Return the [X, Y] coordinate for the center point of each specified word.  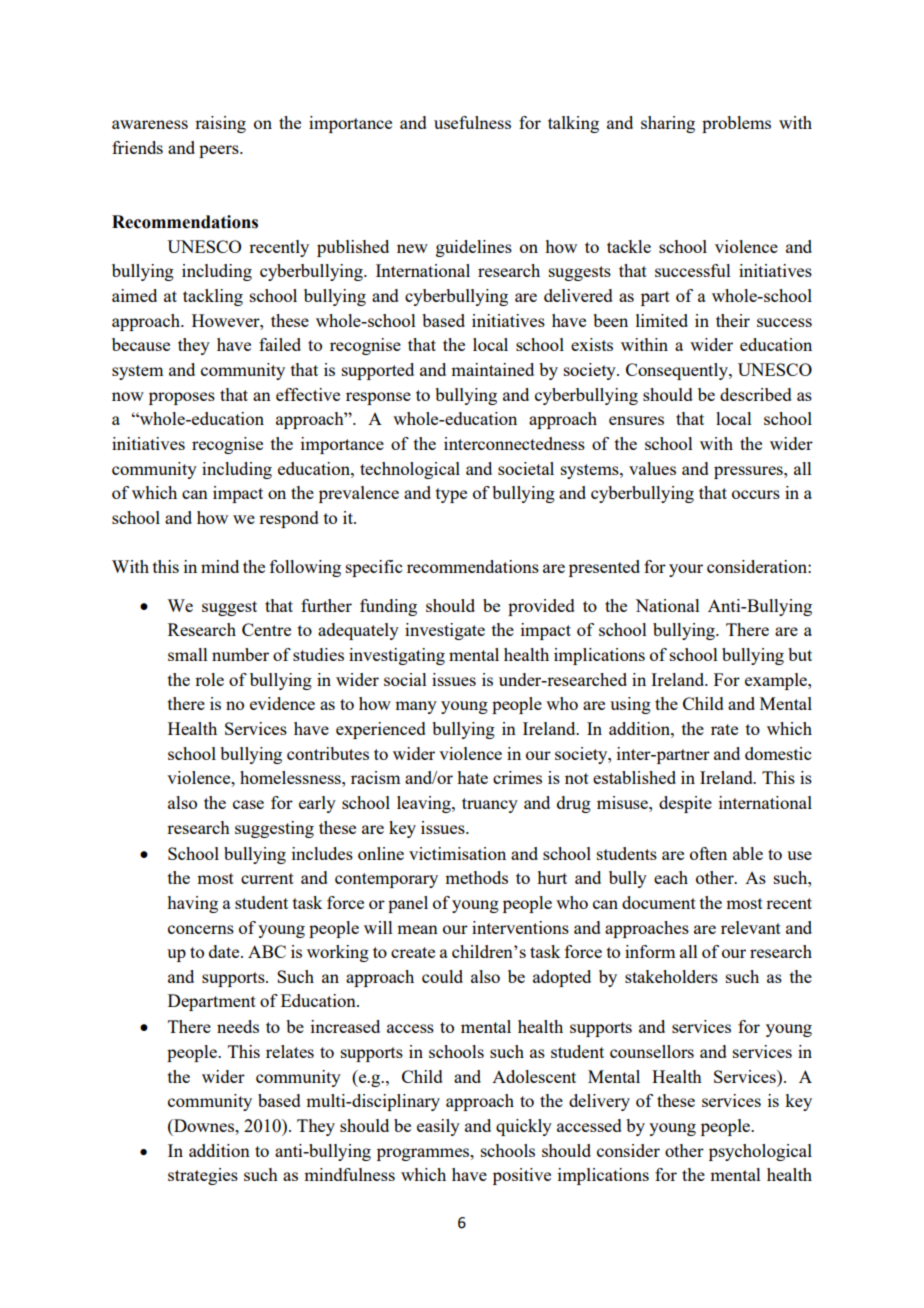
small [188, 654]
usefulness [472, 122]
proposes [182, 398]
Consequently [678, 371]
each [671, 877]
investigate [445, 631]
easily [438, 1127]
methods [476, 877]
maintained [492, 369]
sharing [668, 124]
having [192, 904]
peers [220, 151]
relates [290, 1051]
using [630, 705]
